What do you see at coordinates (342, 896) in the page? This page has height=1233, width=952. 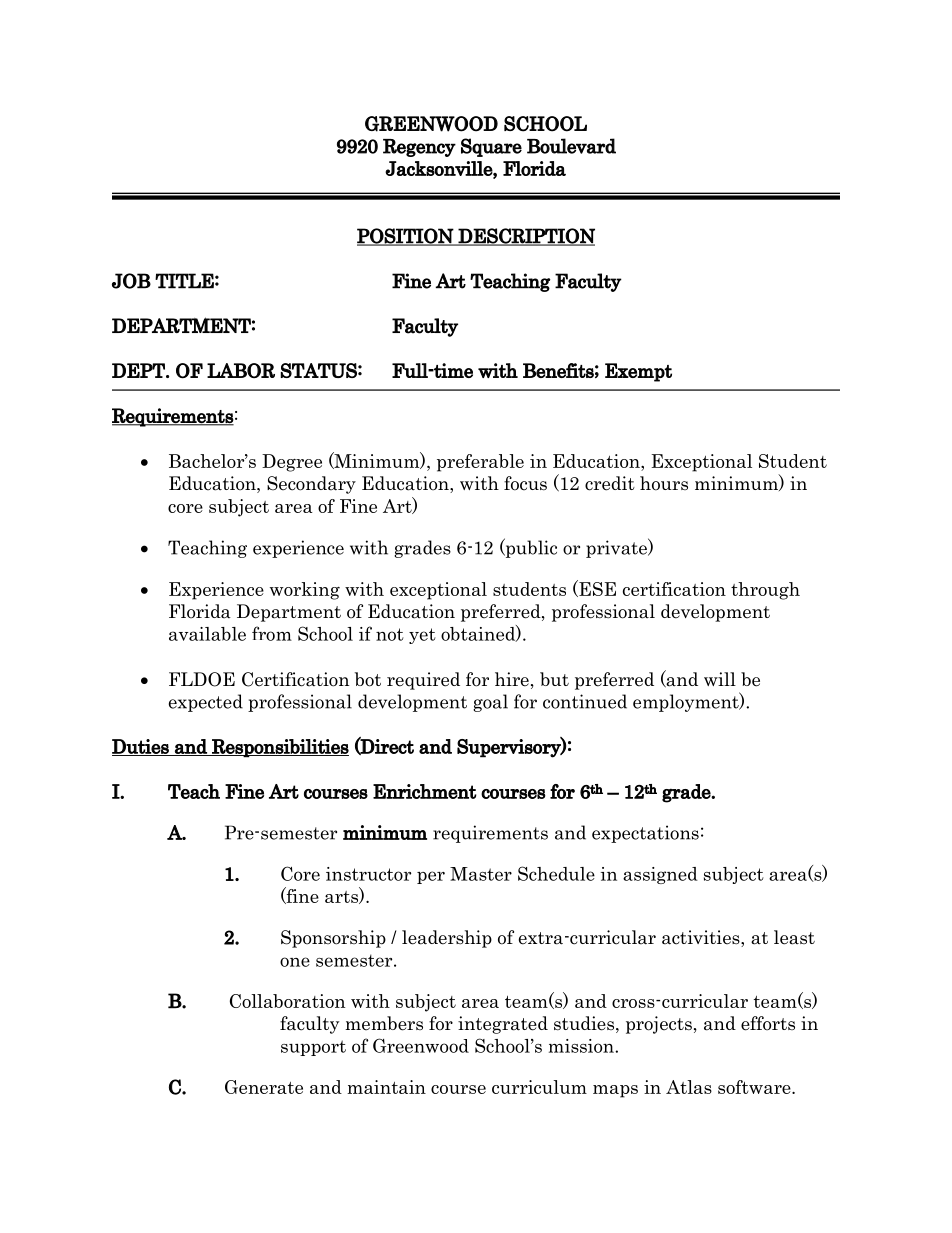 I see `arts` at bounding box center [342, 896].
